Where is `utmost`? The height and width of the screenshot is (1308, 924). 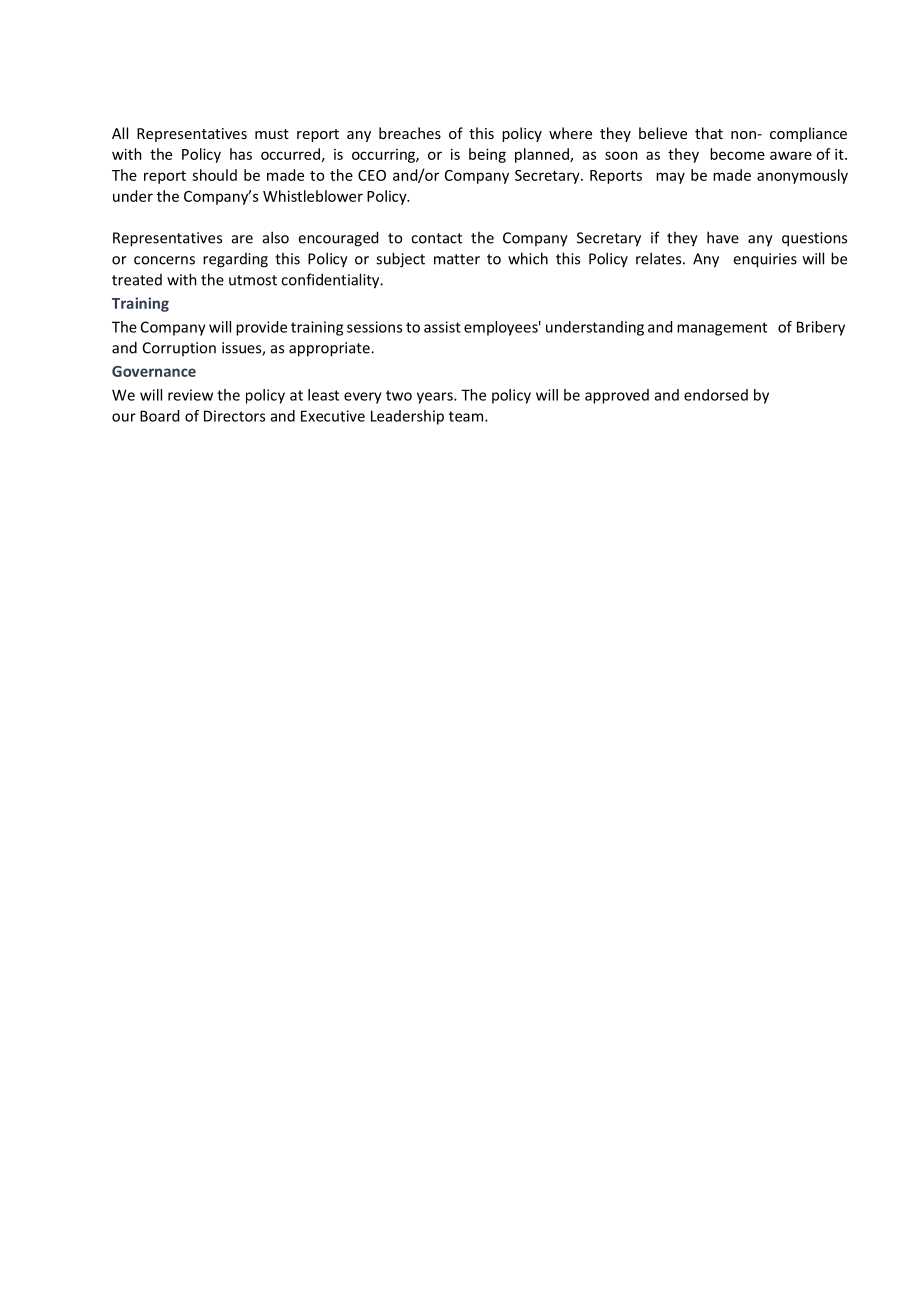 utmost is located at coordinates (253, 280).
